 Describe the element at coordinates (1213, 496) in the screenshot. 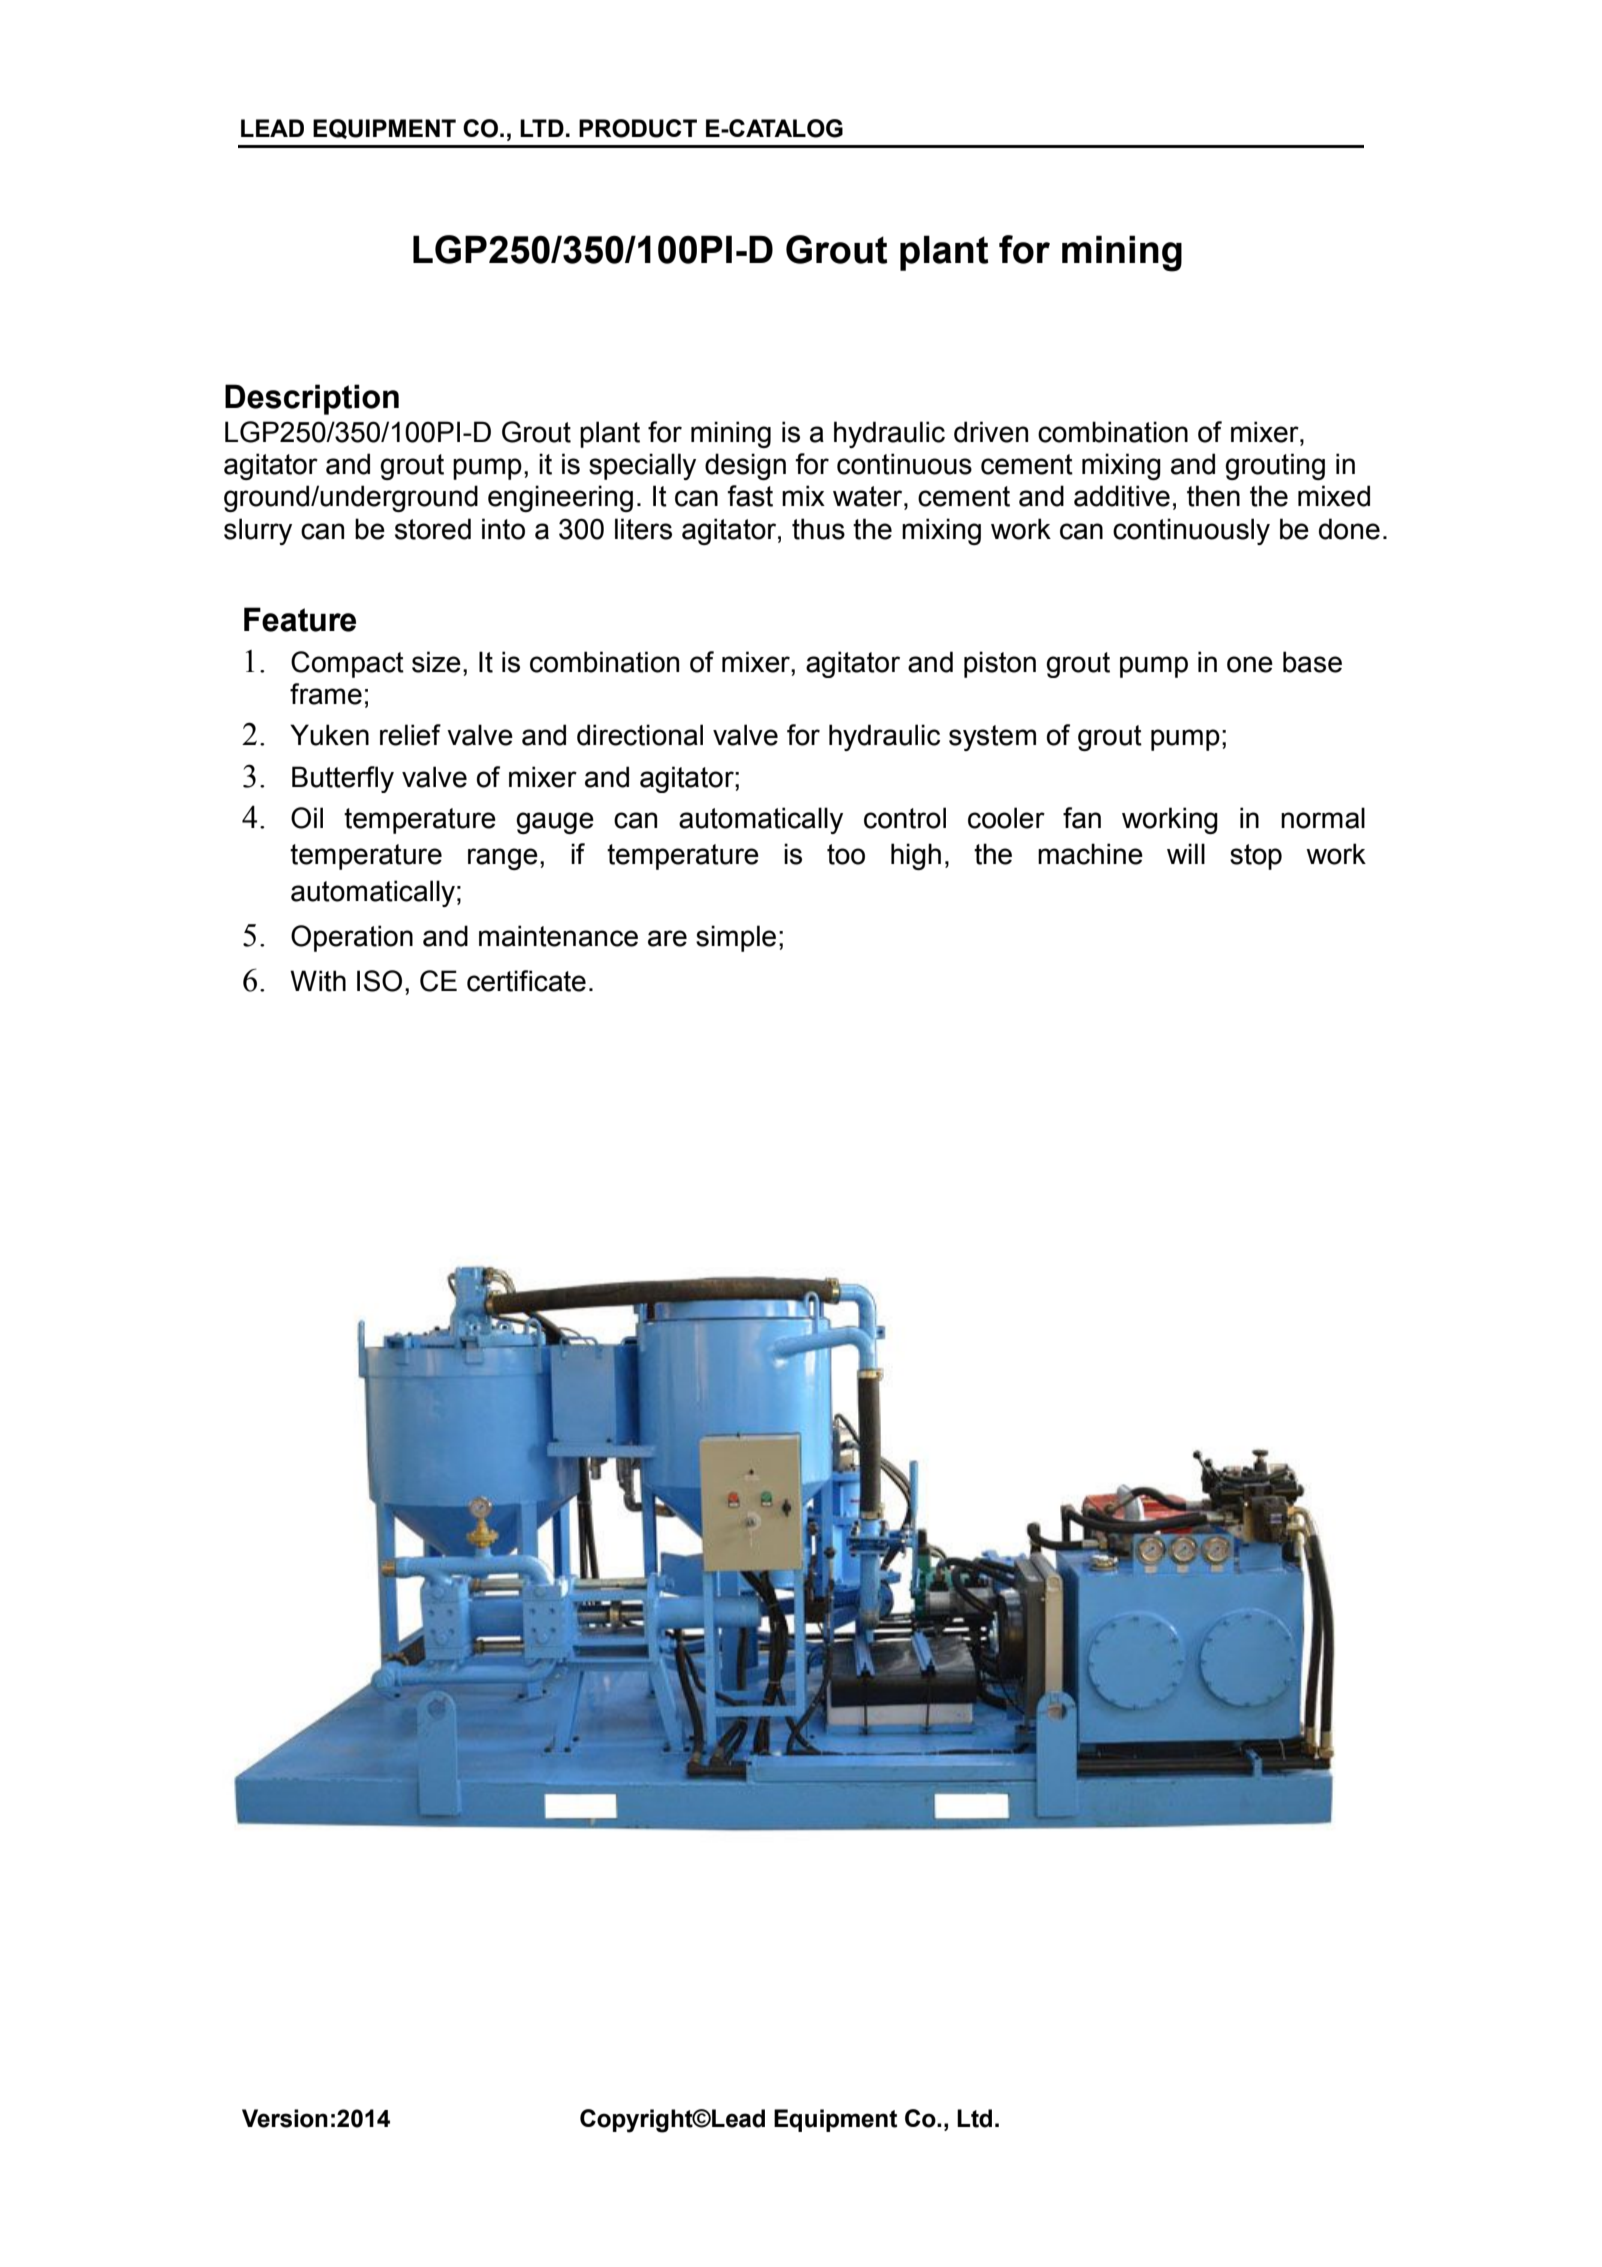

I see `then` at that location.
